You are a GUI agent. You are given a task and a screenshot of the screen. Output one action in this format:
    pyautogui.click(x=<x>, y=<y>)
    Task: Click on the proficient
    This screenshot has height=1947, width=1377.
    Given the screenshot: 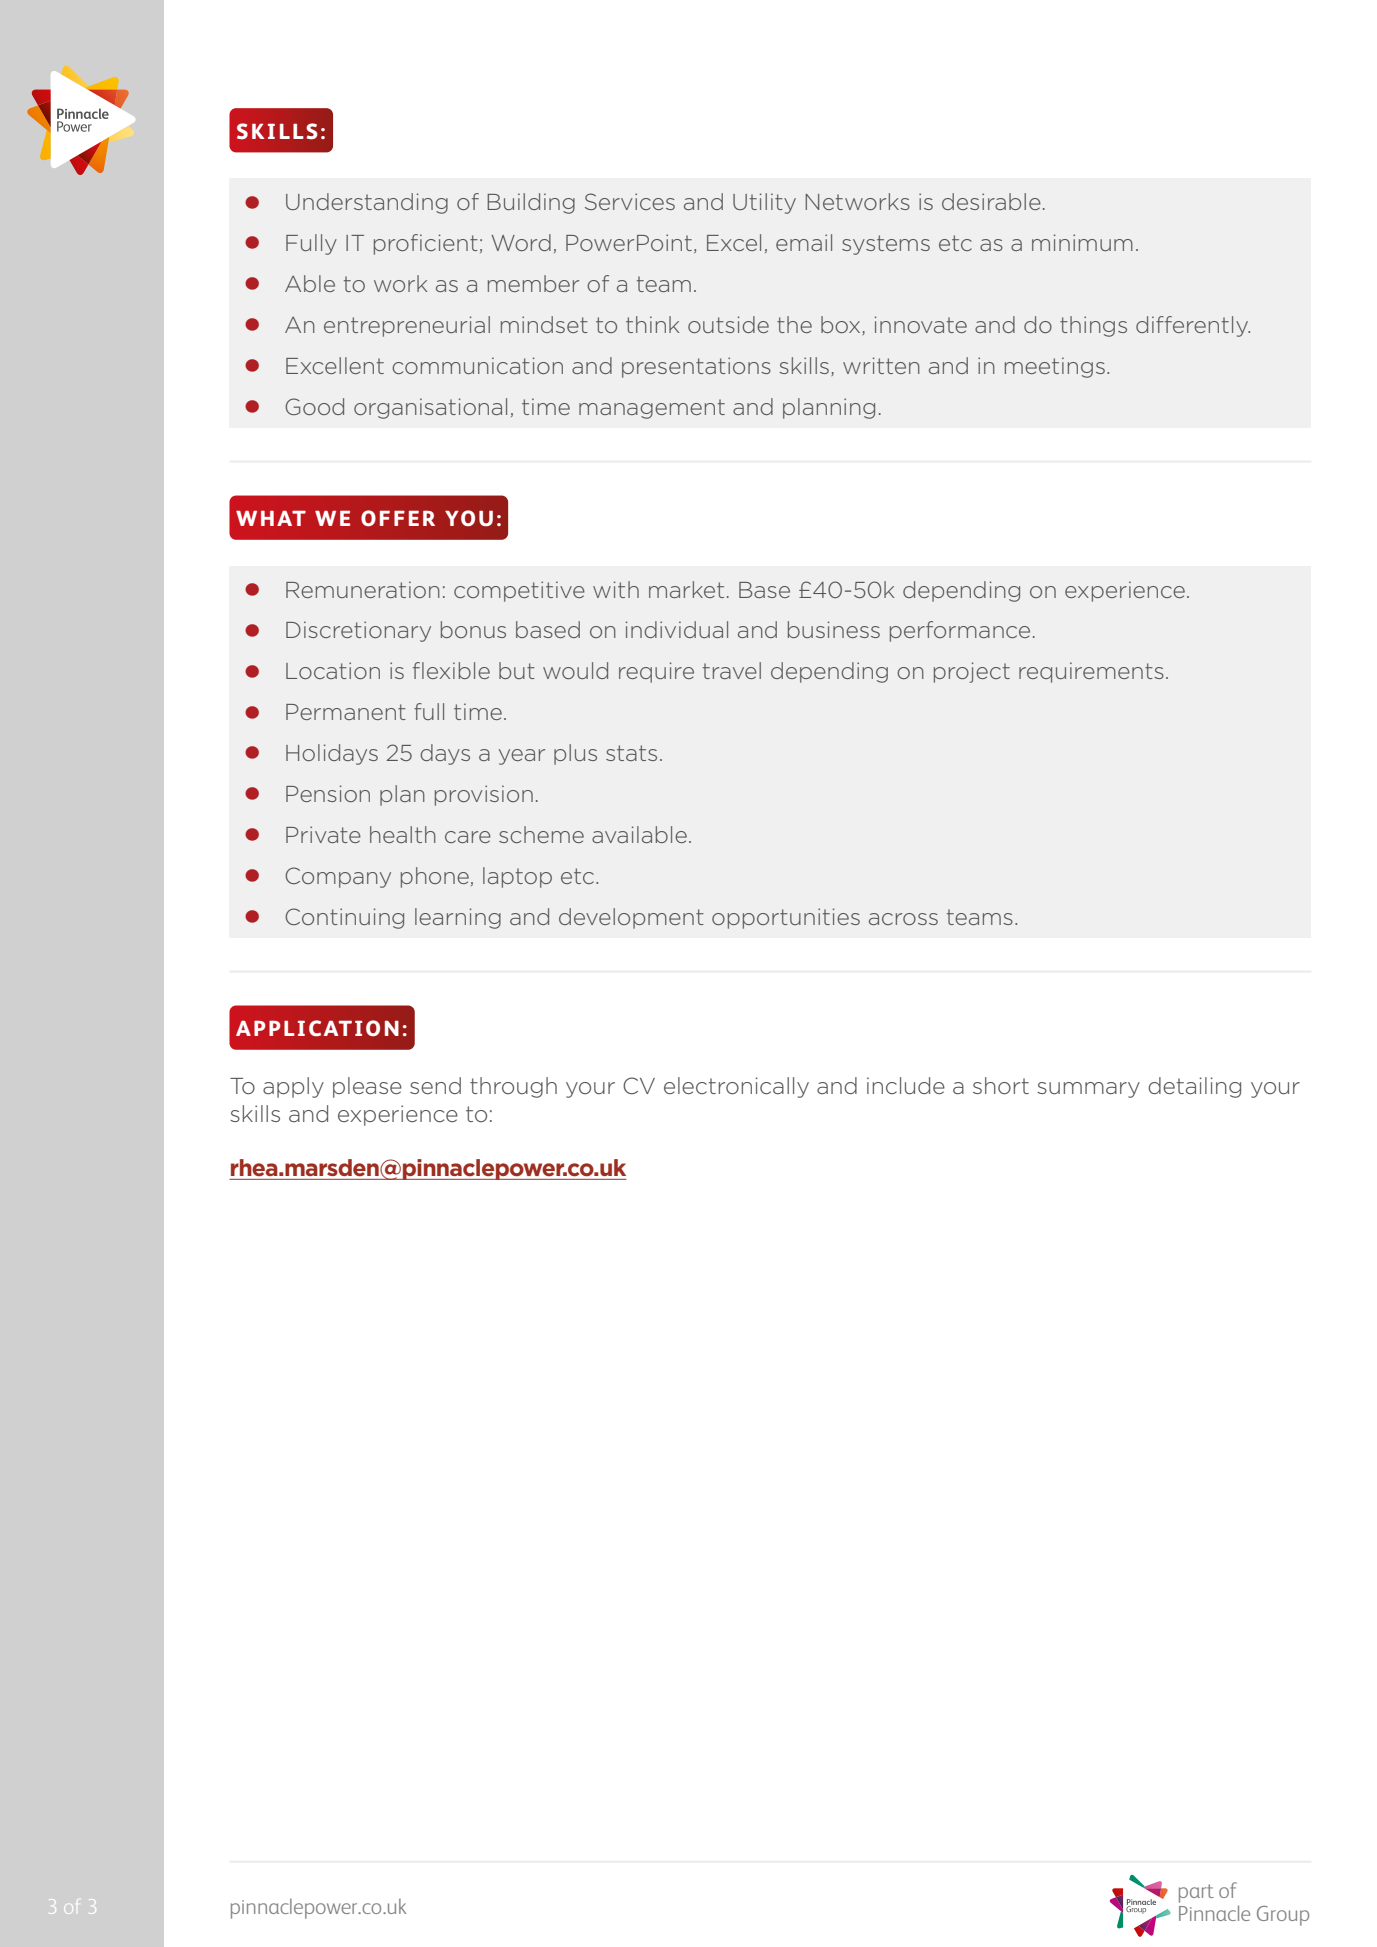 What is the action you would take?
    pyautogui.click(x=426, y=244)
